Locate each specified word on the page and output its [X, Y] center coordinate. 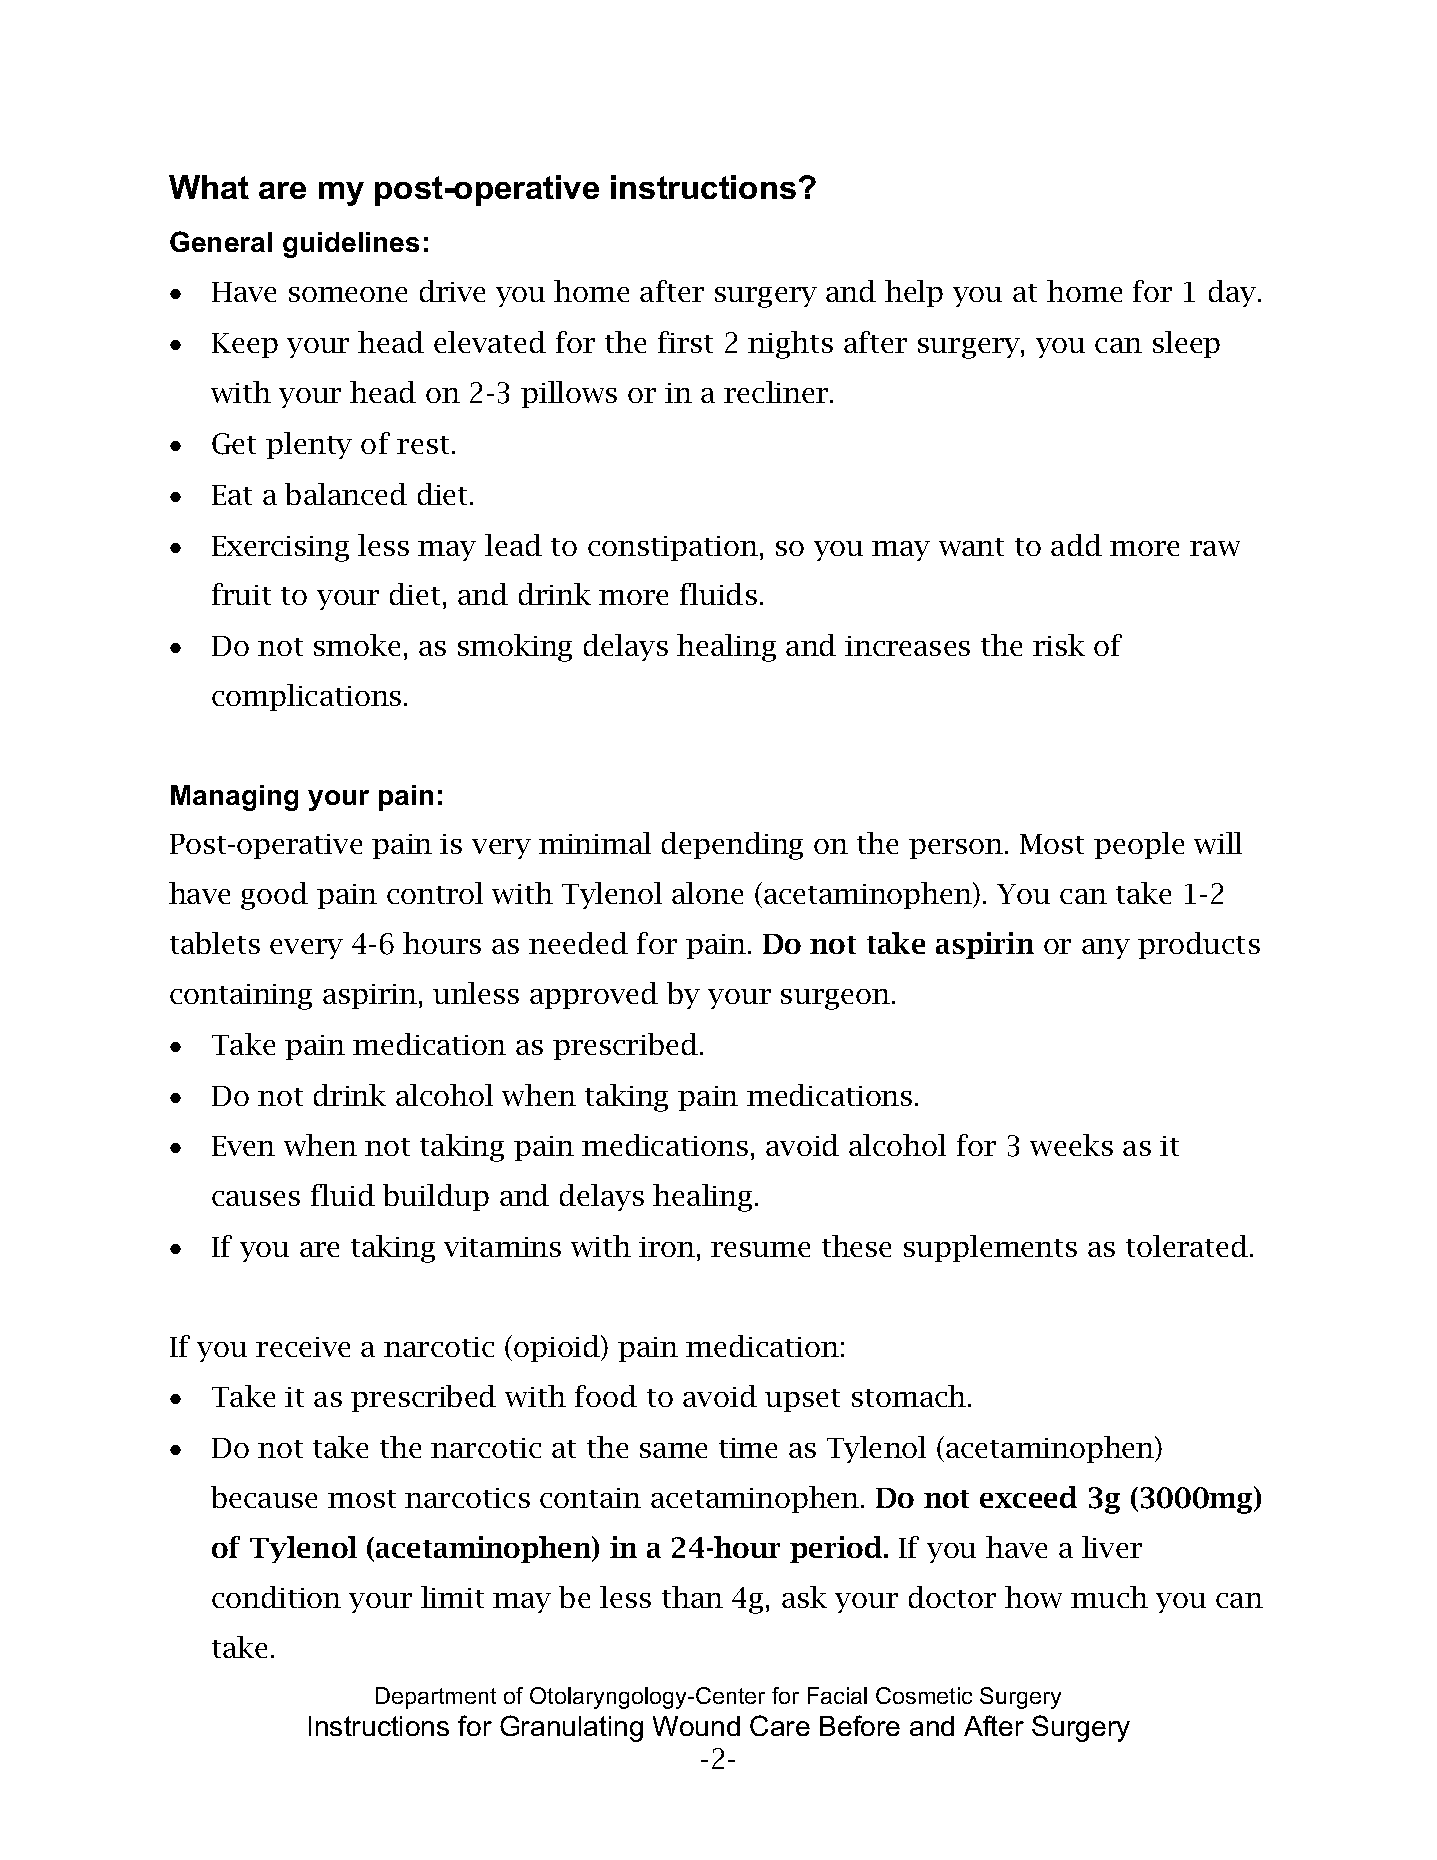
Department [436, 1698]
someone [348, 294]
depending [732, 846]
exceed [1028, 1497]
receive [303, 1347]
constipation [674, 548]
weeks [1071, 1145]
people [1139, 845]
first [685, 342]
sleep [1186, 344]
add [1076, 545]
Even [243, 1146]
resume [760, 1249]
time [748, 1448]
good [274, 896]
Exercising [280, 549]
